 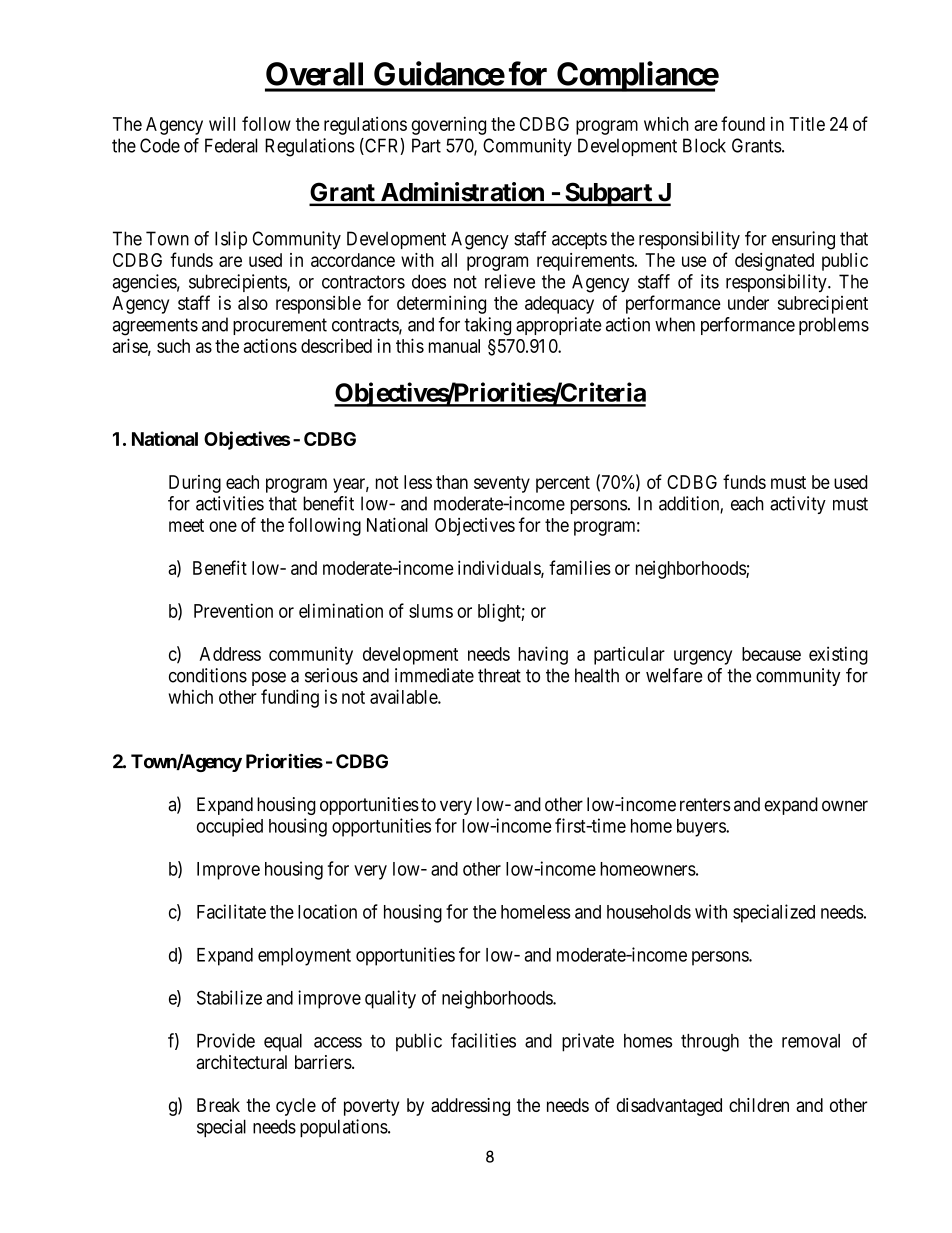 I want to click on found, so click(x=743, y=123).
